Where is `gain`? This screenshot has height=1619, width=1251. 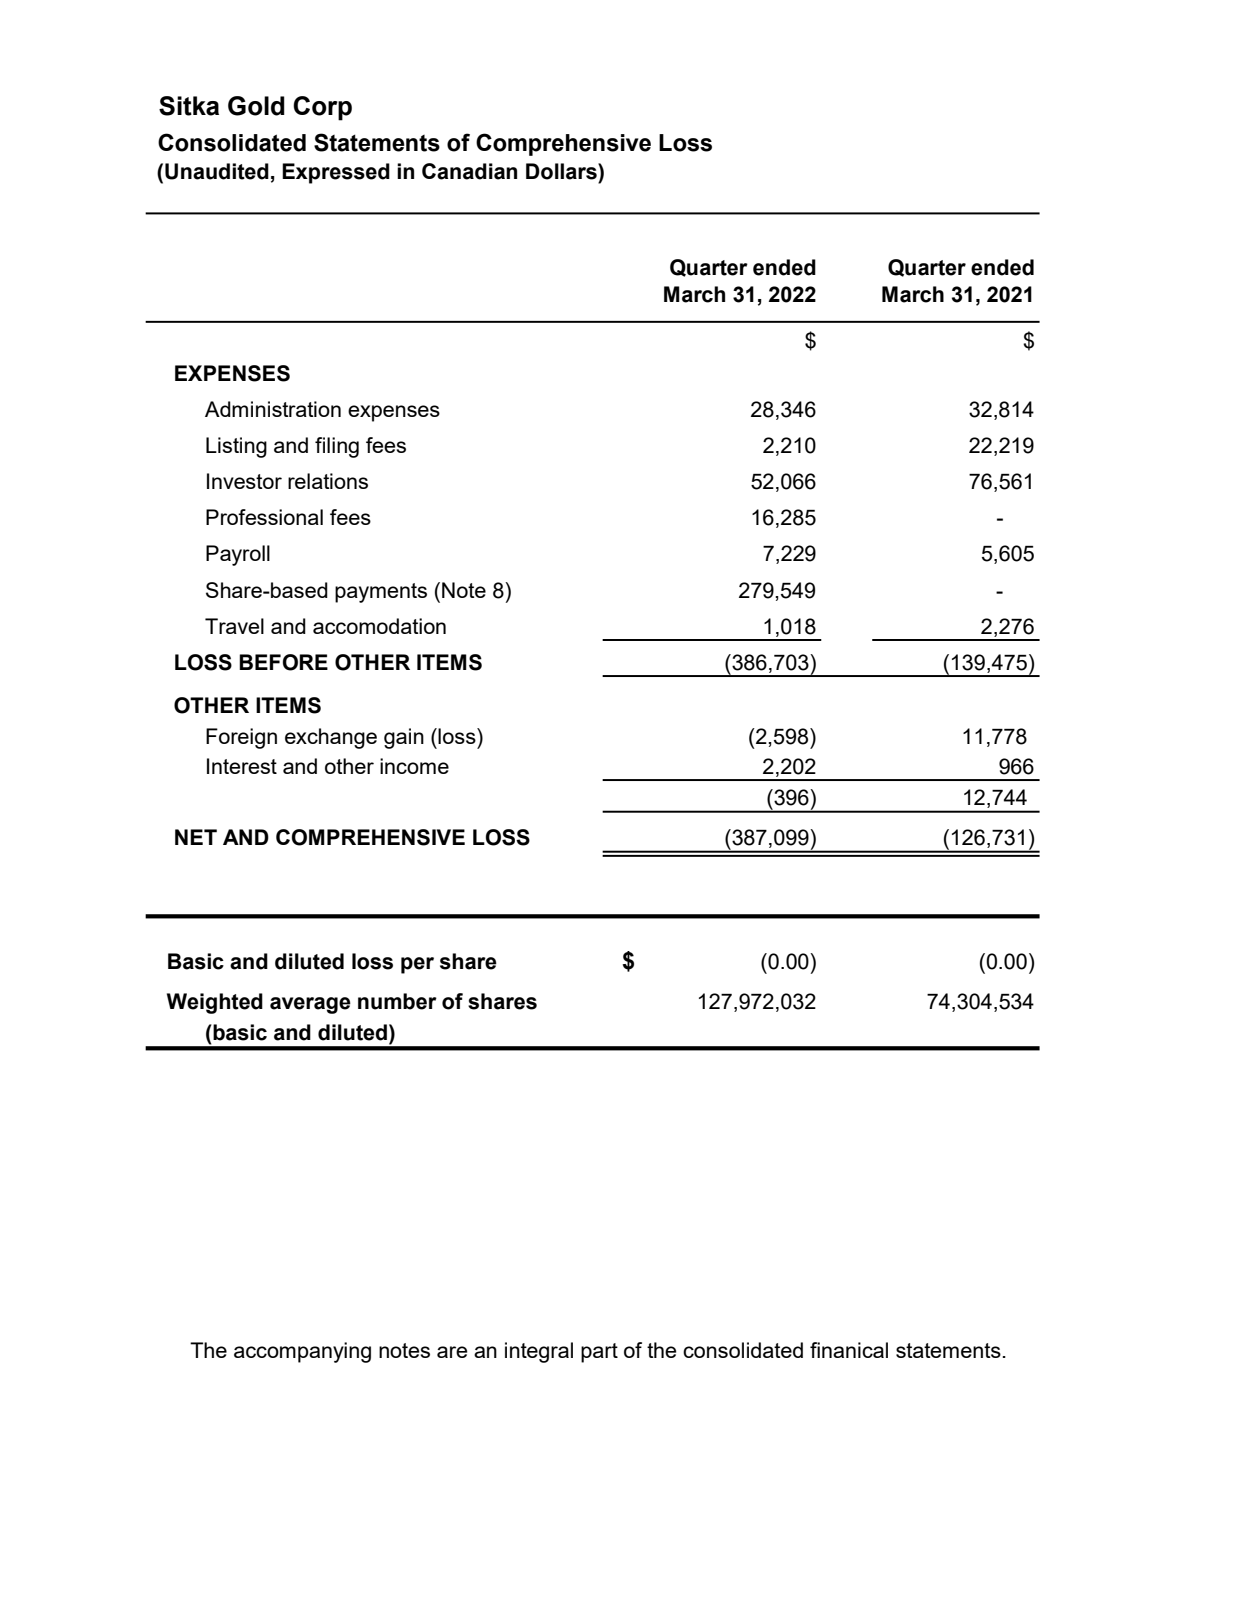
gain is located at coordinates (404, 738).
